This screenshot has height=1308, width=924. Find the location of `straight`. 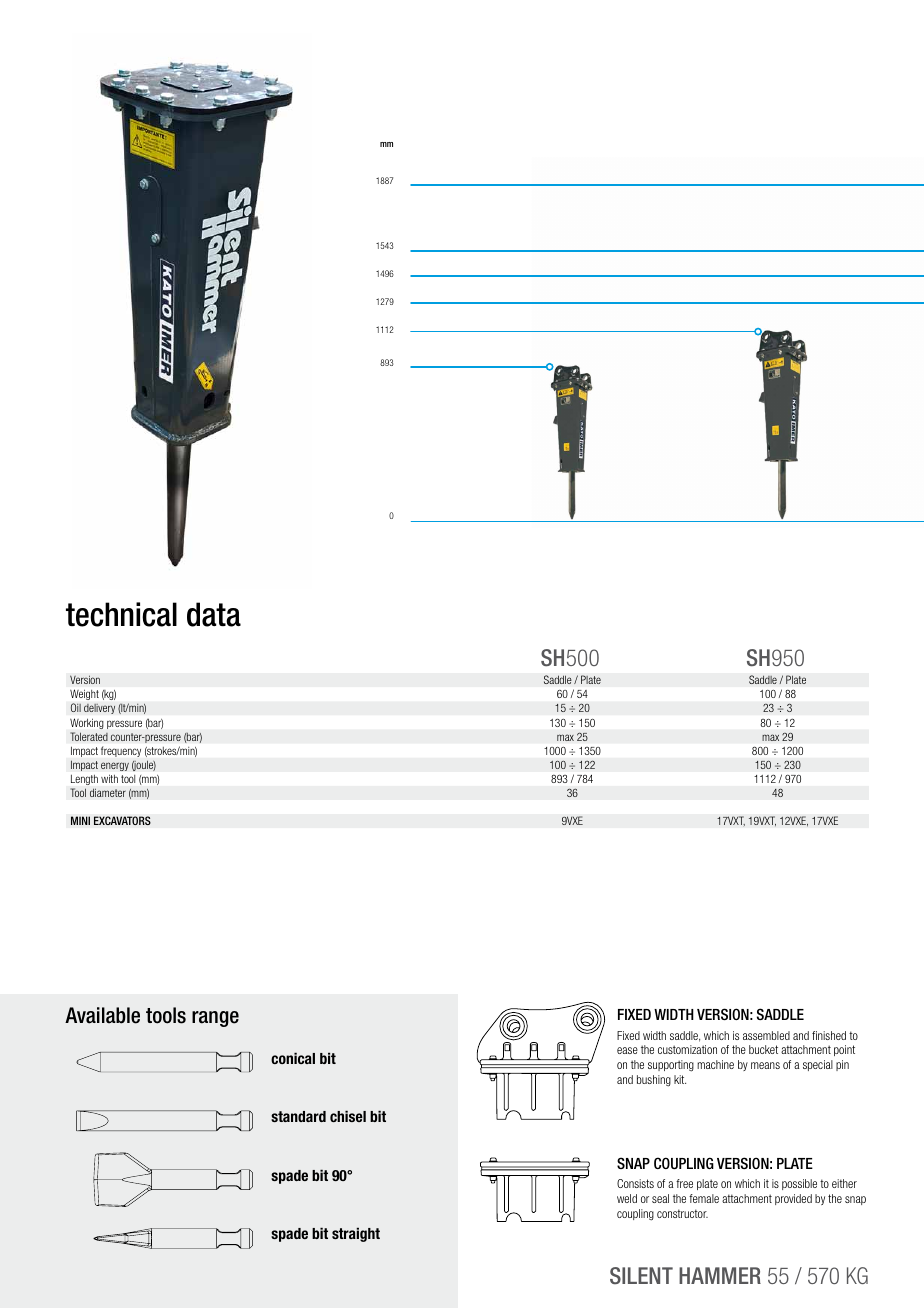

straight is located at coordinates (356, 1234).
